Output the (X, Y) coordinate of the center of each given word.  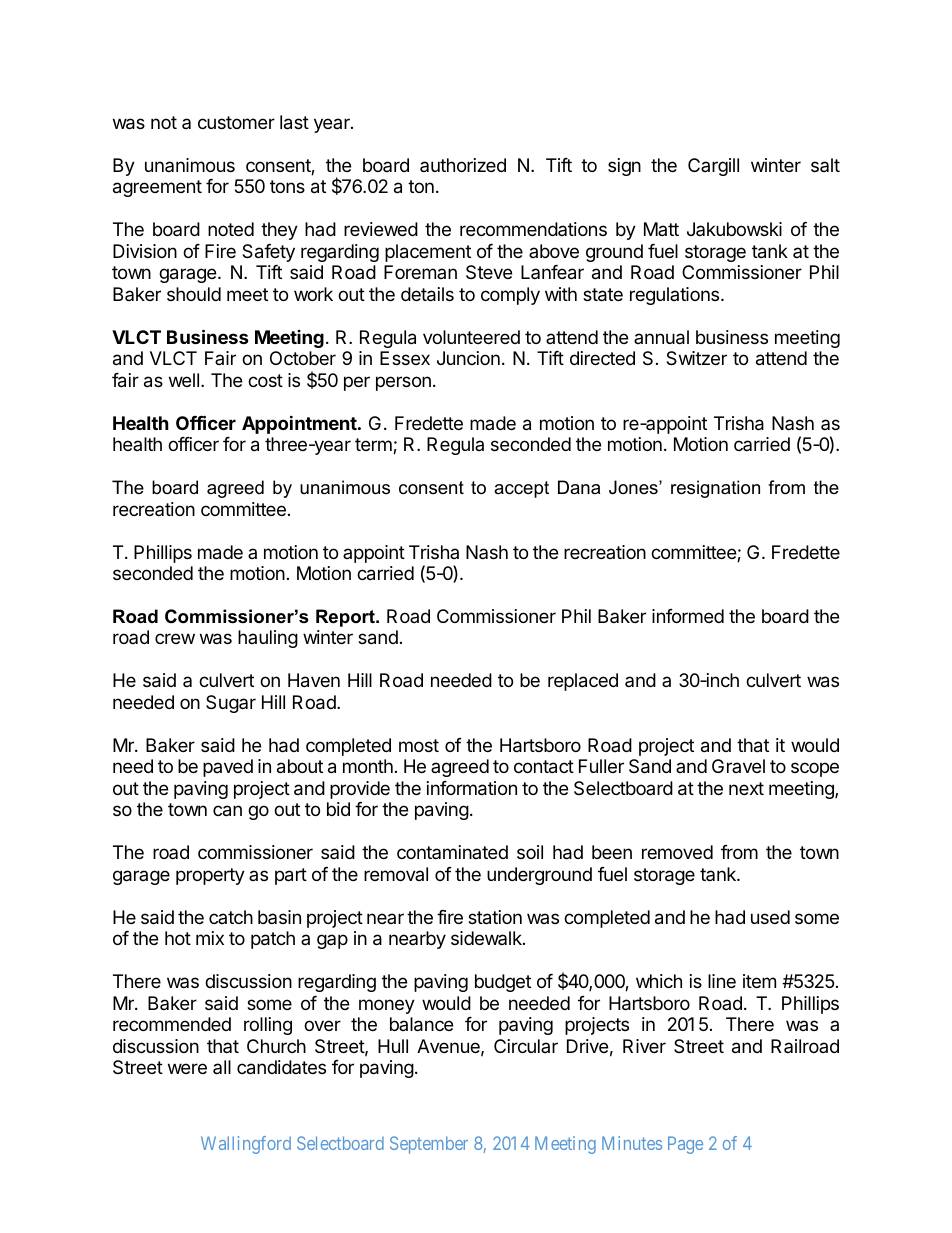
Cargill (713, 167)
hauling (268, 639)
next (746, 788)
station (495, 917)
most (419, 745)
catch (231, 917)
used (770, 917)
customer (236, 122)
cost (265, 380)
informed (688, 616)
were (187, 1068)
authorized (463, 165)
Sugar (231, 704)
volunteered (471, 337)
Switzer (696, 358)
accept (521, 489)
